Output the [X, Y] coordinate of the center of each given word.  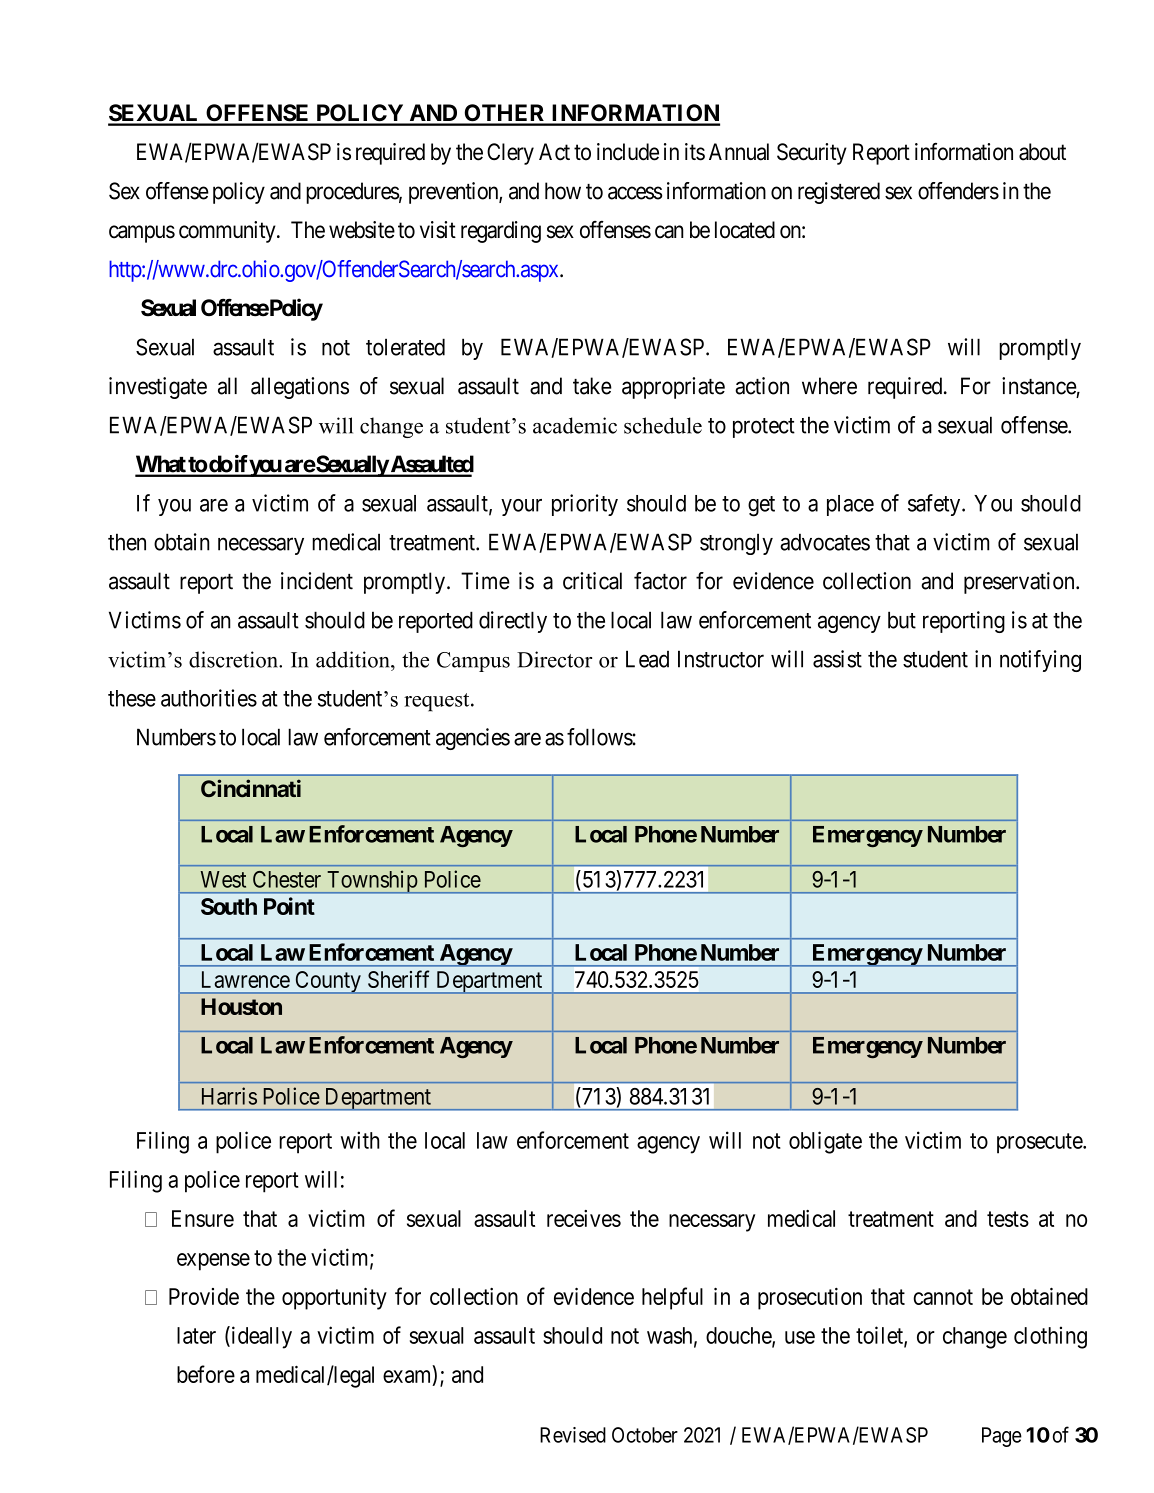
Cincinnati [251, 788]
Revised [573, 1435]
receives [584, 1218]
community [228, 232]
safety [935, 505]
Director [554, 659]
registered [839, 193]
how [563, 191]
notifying [1040, 661]
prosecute [1040, 1143]
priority [585, 505]
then [127, 542]
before [206, 1374]
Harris [229, 1096]
